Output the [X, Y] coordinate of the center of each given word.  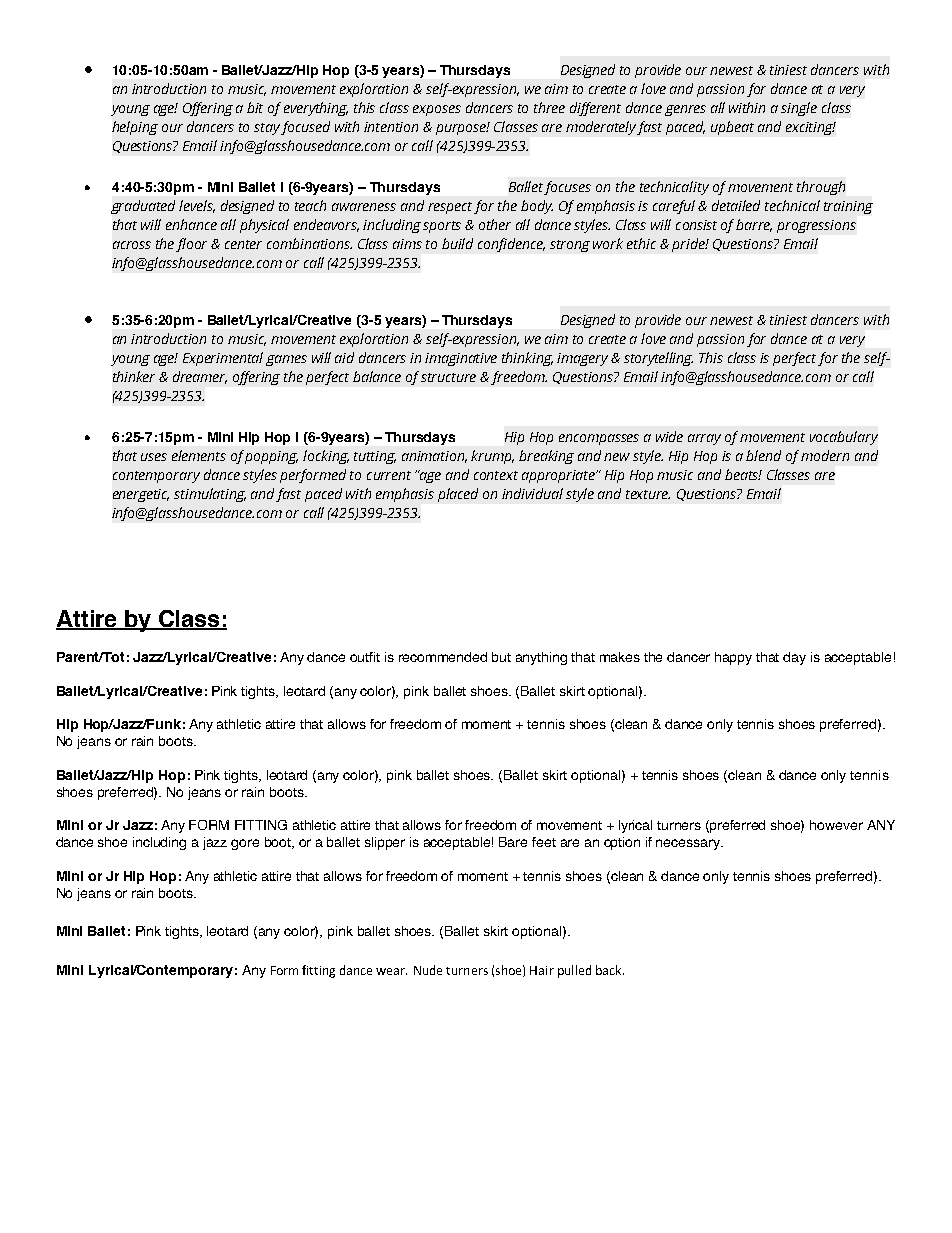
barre [754, 225]
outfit [365, 657]
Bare [513, 842]
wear [391, 971]
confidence [511, 245]
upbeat [732, 128]
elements [199, 455]
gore [245, 844]
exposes [437, 110]
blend [763, 455]
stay [268, 129]
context [496, 475]
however [836, 825]
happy [733, 658]
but [501, 657]
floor [191, 245]
